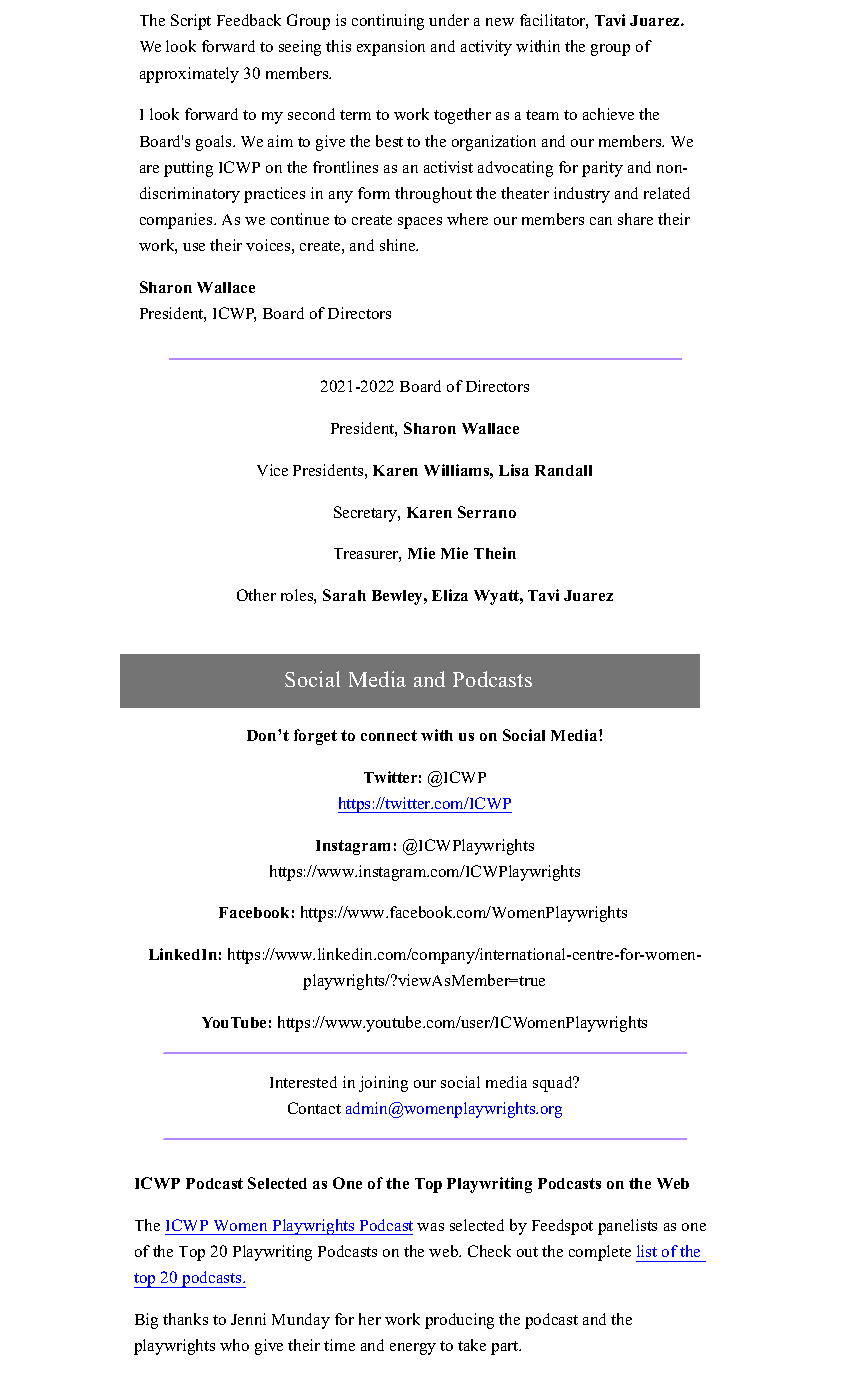 This screenshot has width=849, height=1400. I want to click on Serrano, so click(487, 512).
